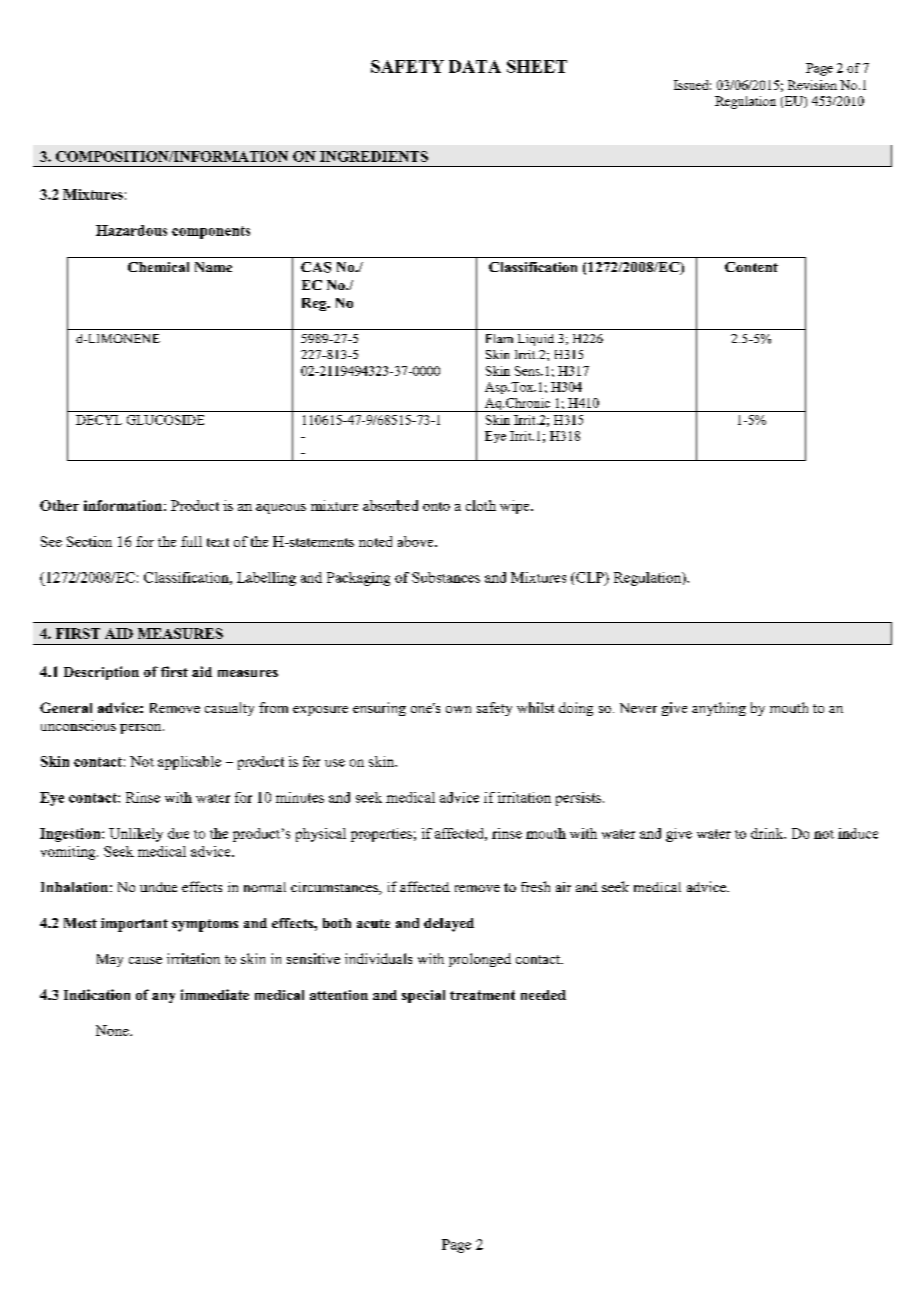 The image size is (924, 1308). I want to click on Hazardous, so click(131, 230).
